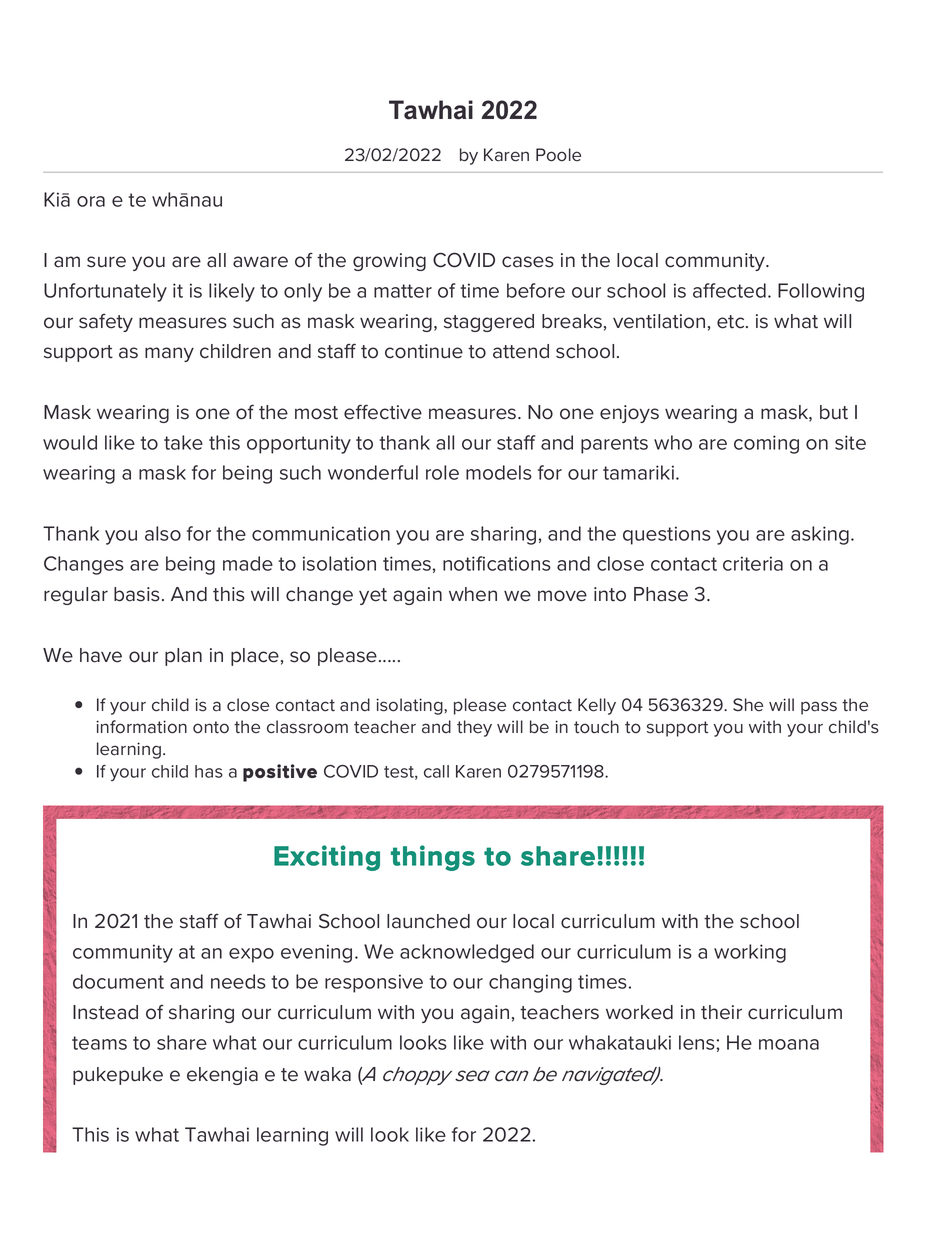  I want to click on affected, so click(729, 290).
